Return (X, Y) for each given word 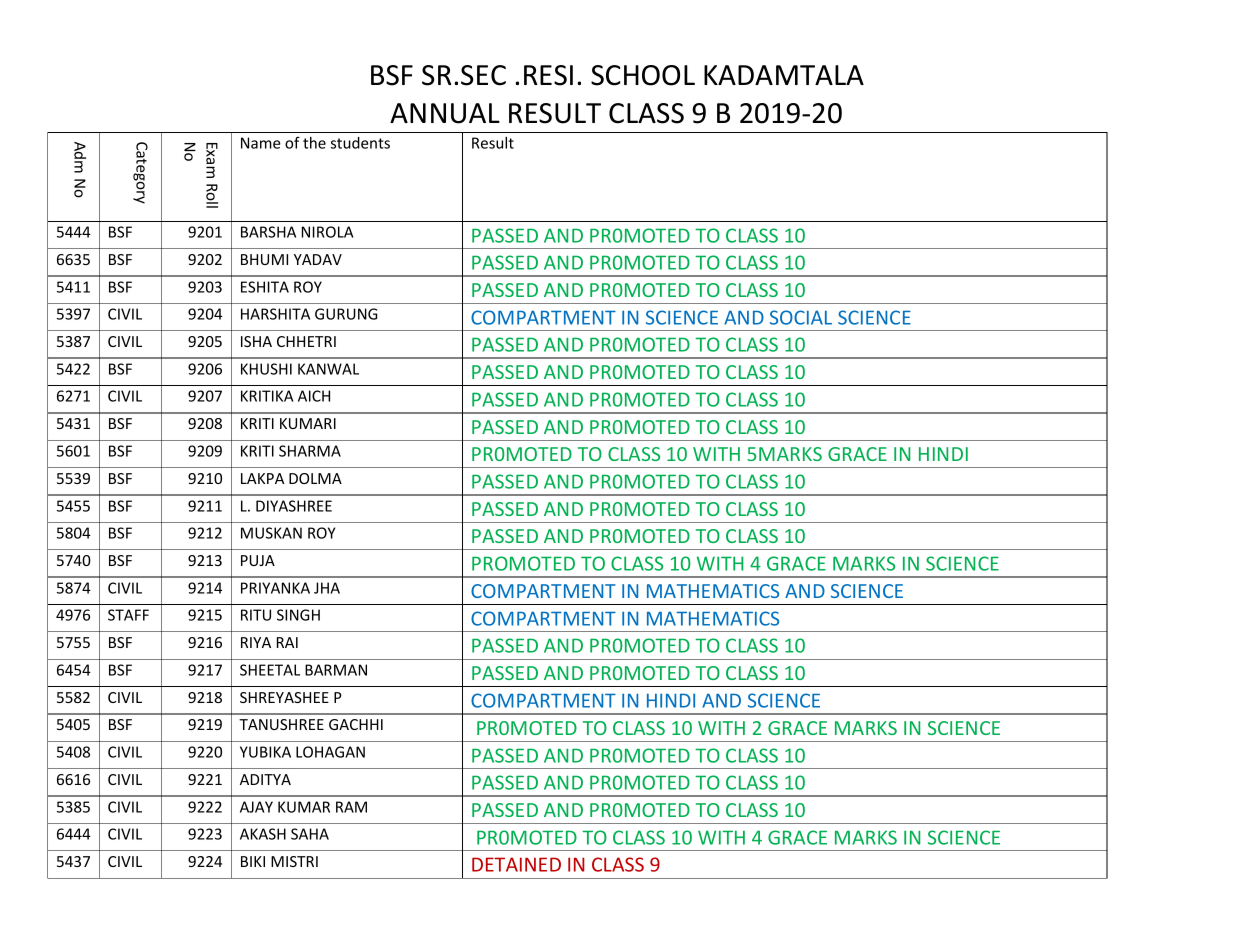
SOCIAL (801, 317)
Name (261, 143)
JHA (327, 588)
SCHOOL (643, 75)
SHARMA (310, 451)
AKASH (263, 834)
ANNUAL (445, 113)
